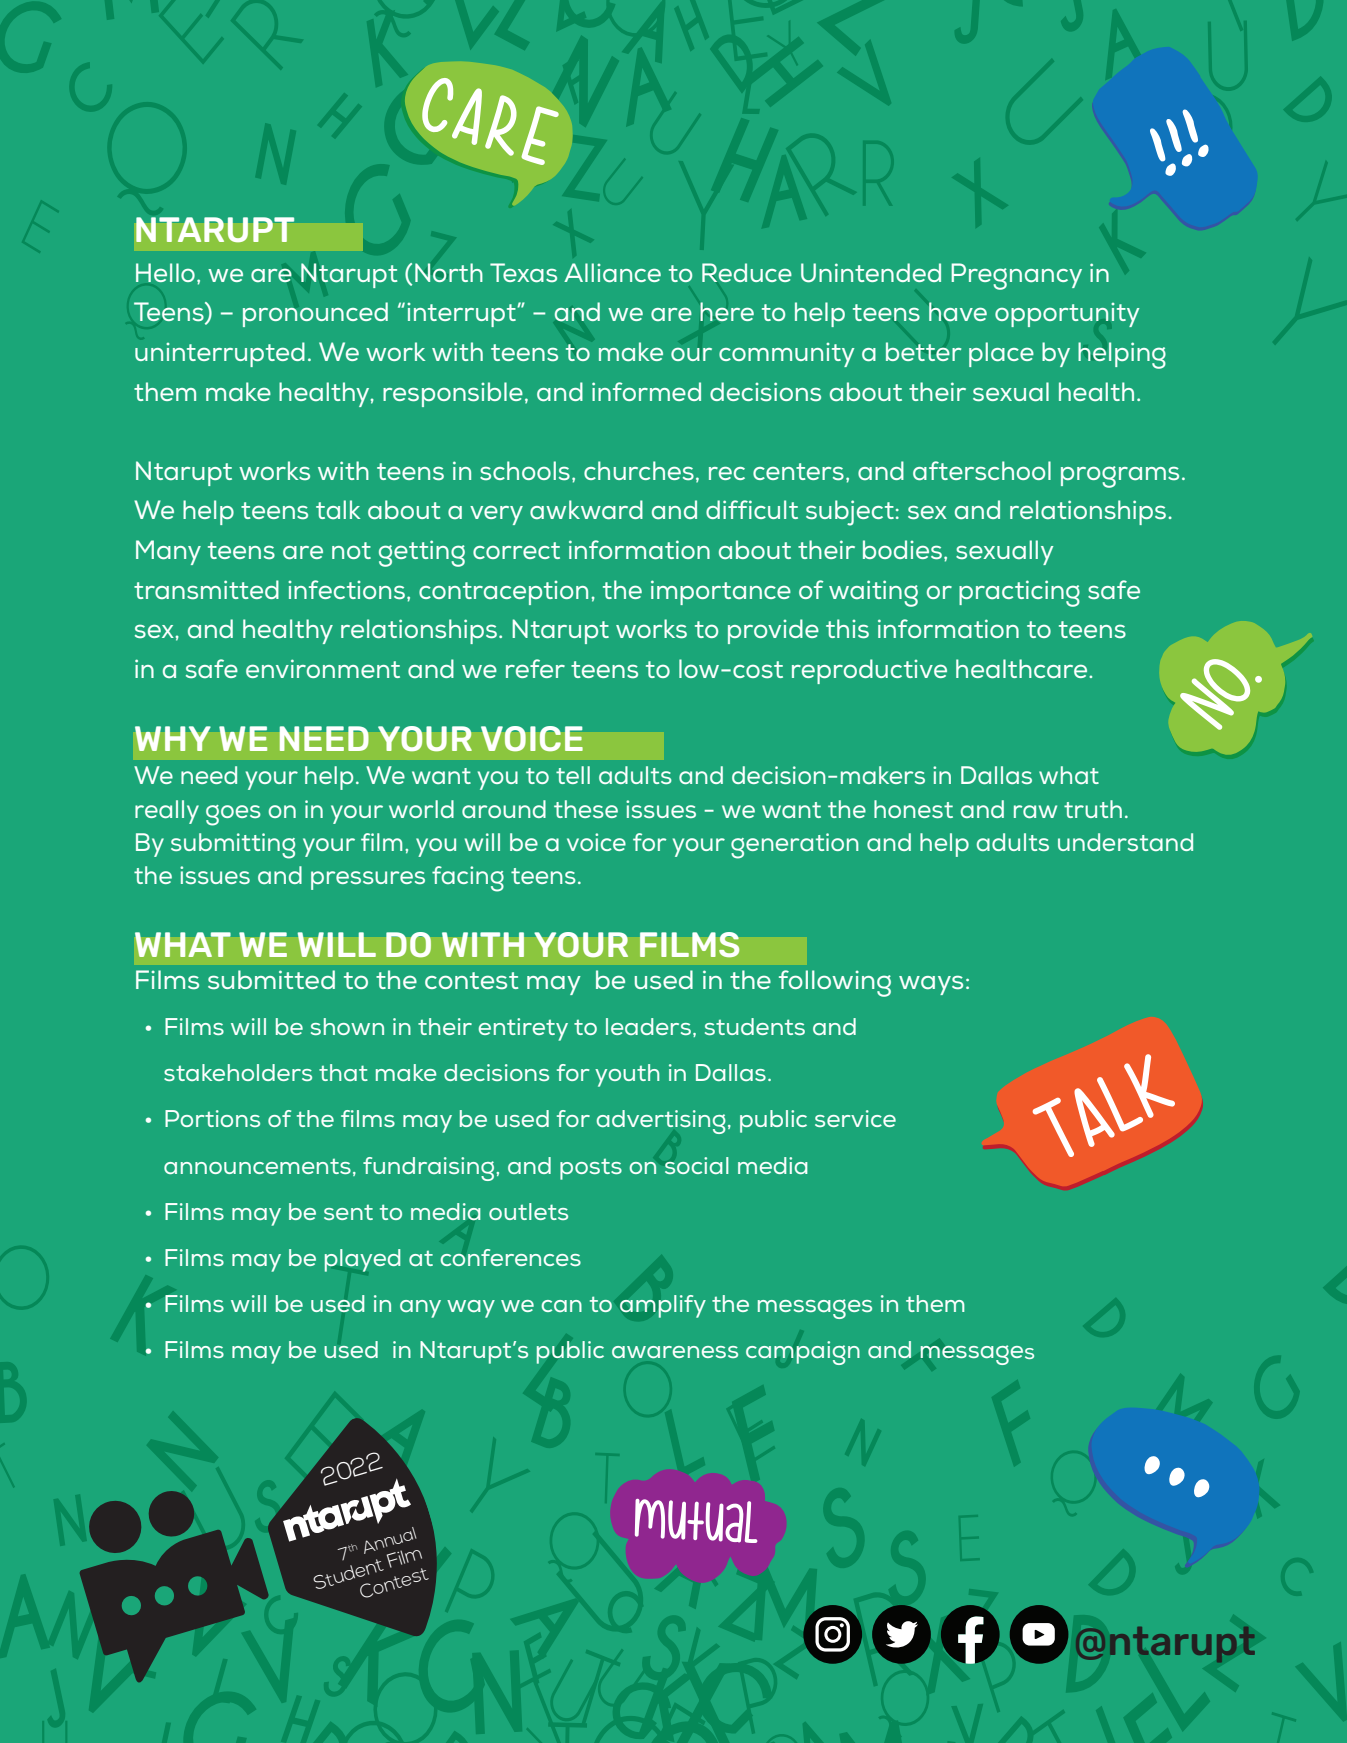 The width and height of the document is (1347, 1743). I want to click on Pregnancy, so click(1016, 276).
